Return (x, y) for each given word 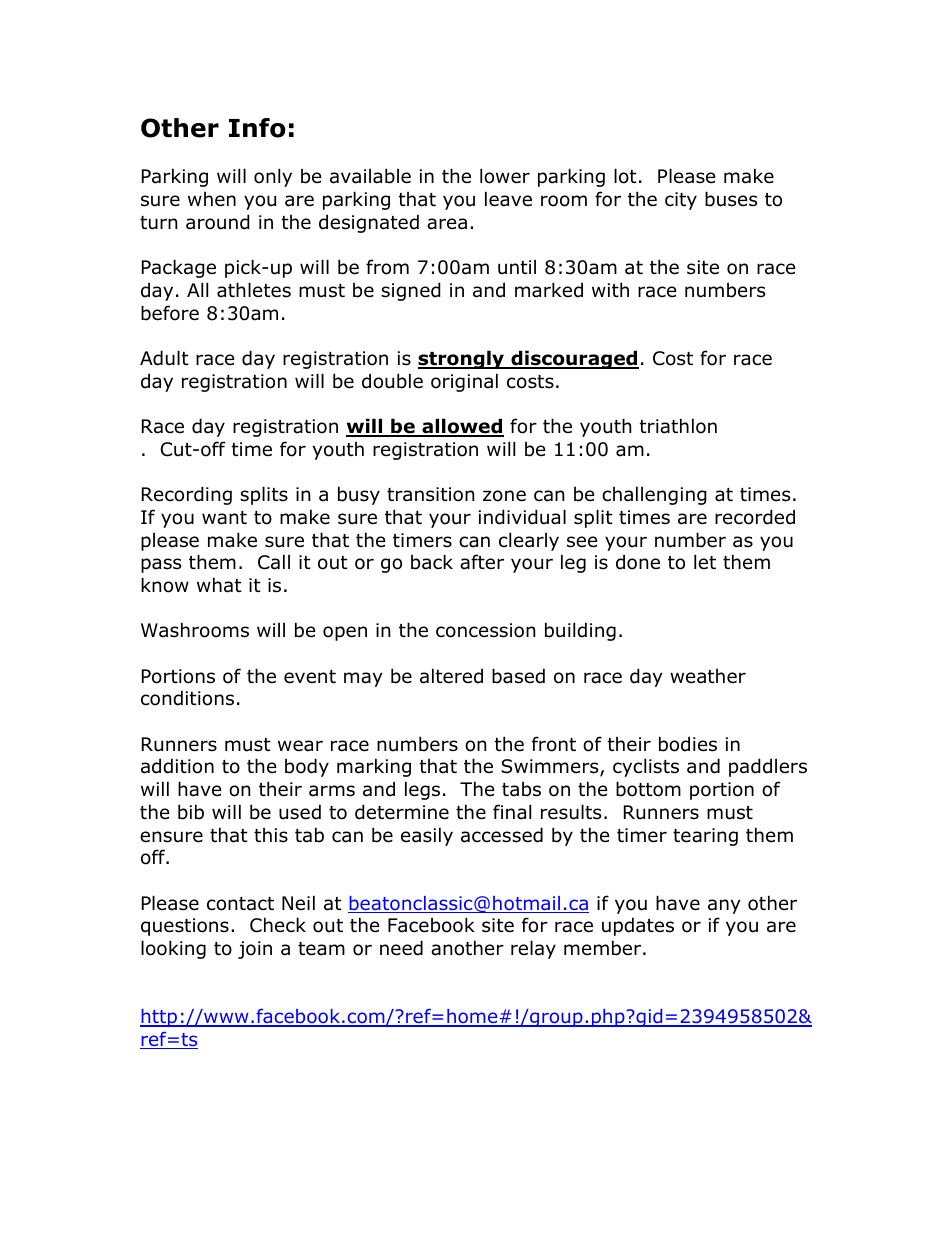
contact (240, 904)
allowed (462, 427)
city (681, 201)
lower (505, 176)
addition (177, 766)
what (219, 585)
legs (422, 790)
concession (485, 630)
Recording (187, 495)
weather (708, 676)
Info (257, 128)
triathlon (678, 426)
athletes (254, 290)
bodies (688, 744)
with (610, 289)
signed (411, 291)
